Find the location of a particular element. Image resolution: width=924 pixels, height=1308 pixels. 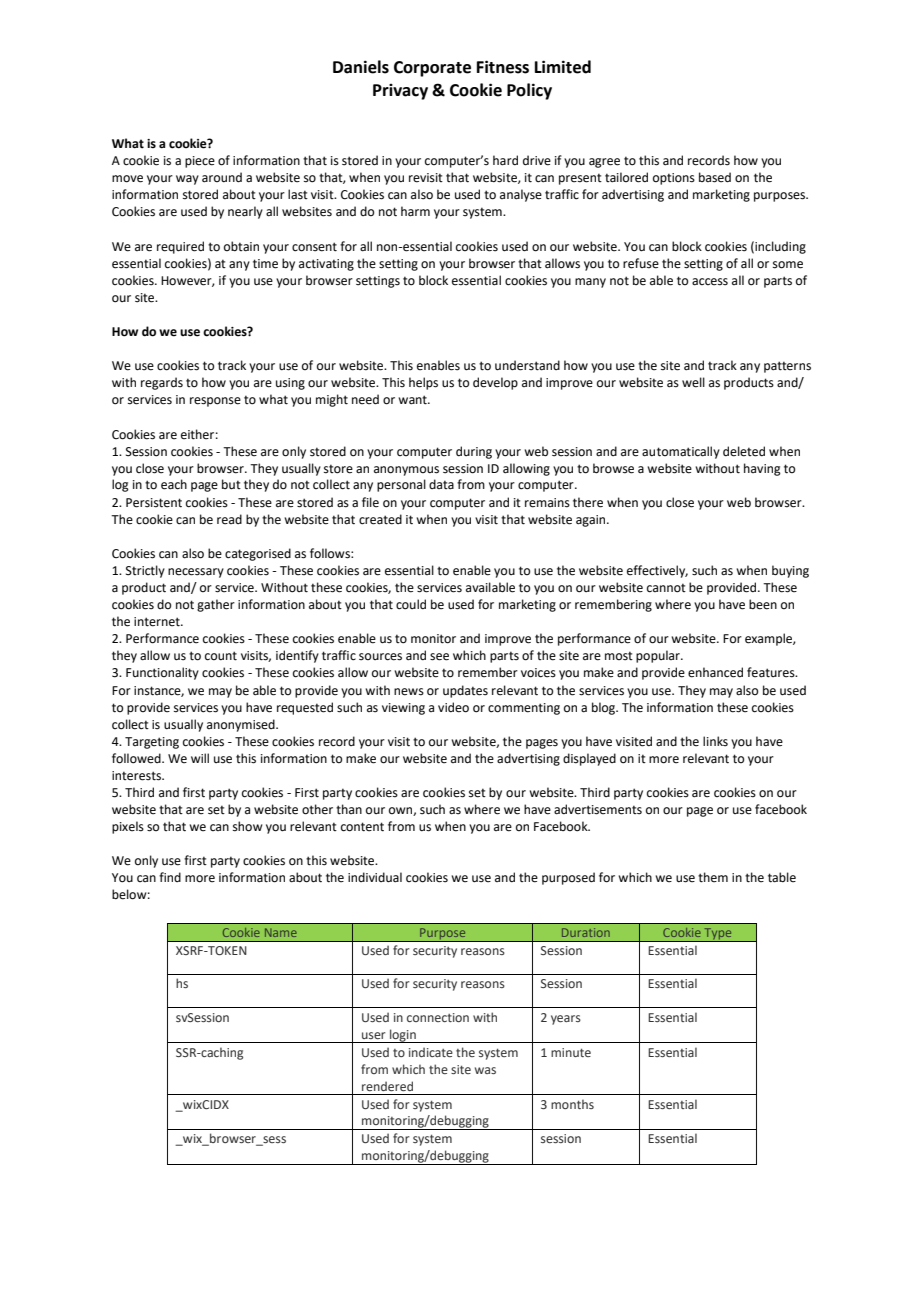

links is located at coordinates (715, 741).
